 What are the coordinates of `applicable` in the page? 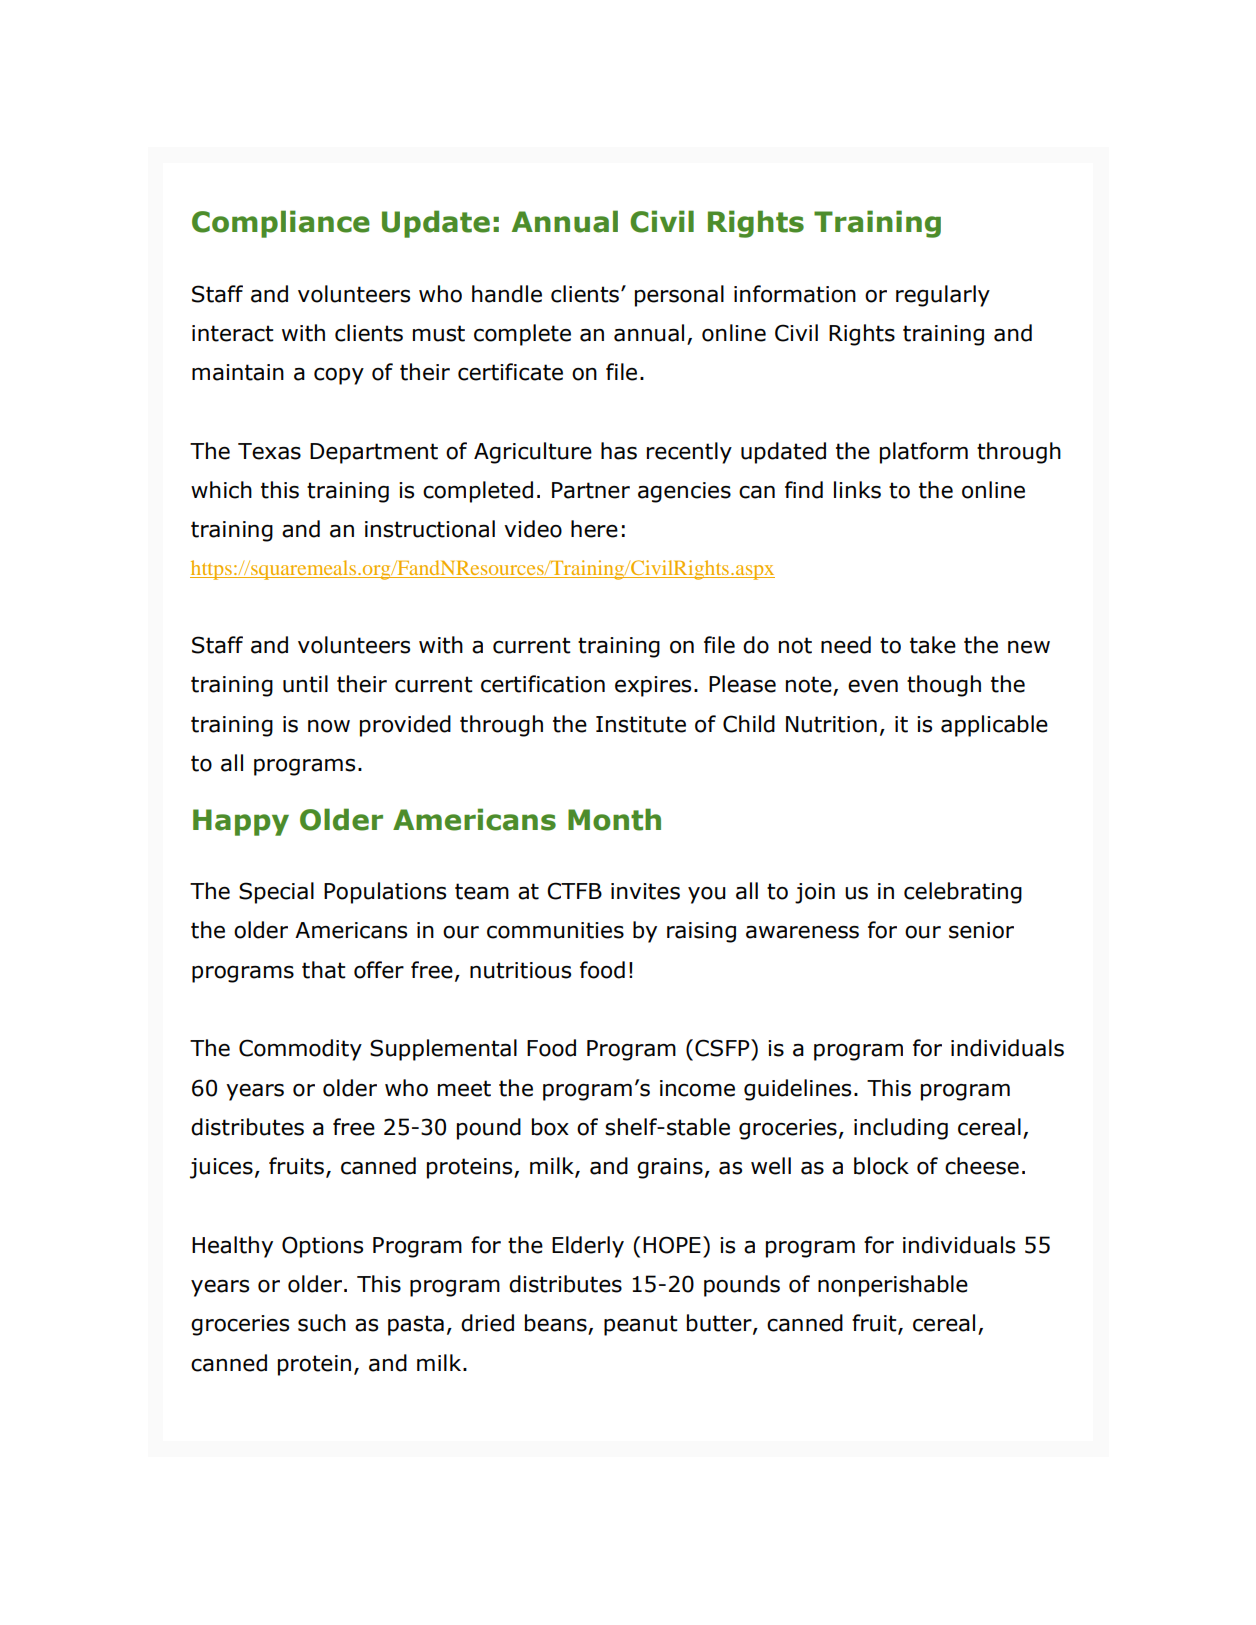 It's located at (994, 726).
